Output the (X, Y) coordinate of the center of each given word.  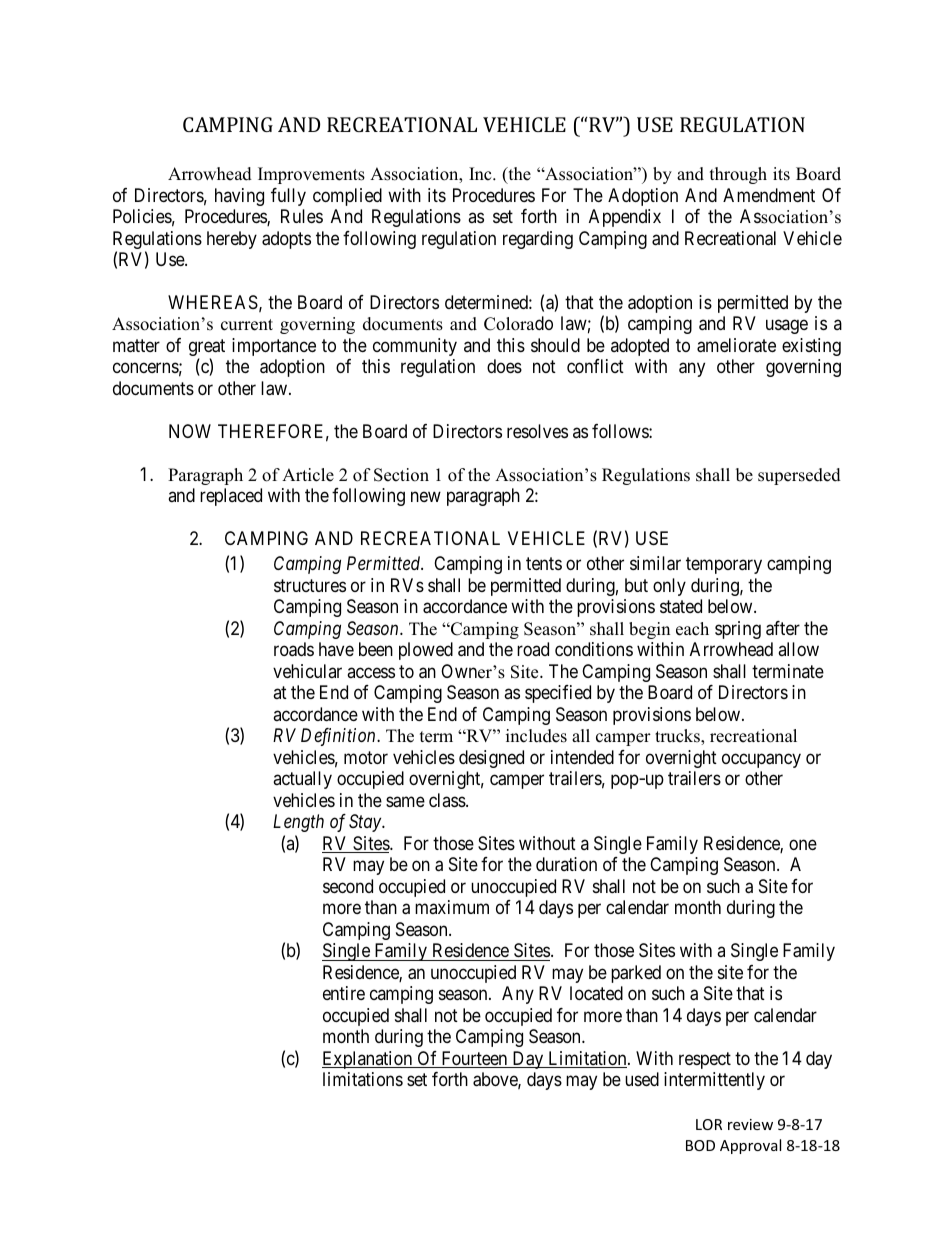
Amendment (769, 195)
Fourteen (474, 1059)
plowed (426, 651)
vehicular (307, 671)
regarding (538, 240)
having (239, 197)
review (750, 1124)
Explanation (368, 1060)
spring (738, 630)
